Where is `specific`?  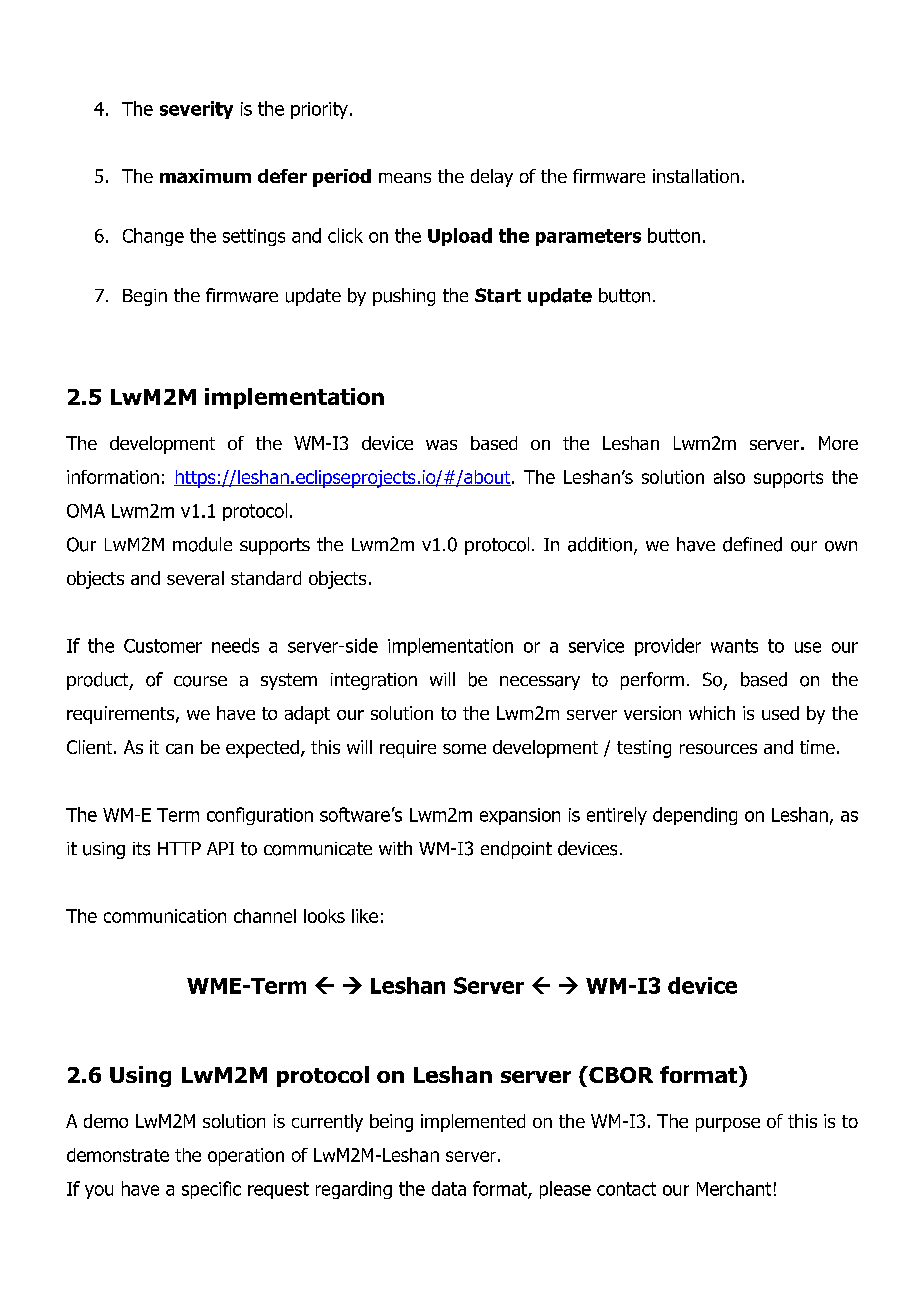
specific is located at coordinates (211, 1190).
